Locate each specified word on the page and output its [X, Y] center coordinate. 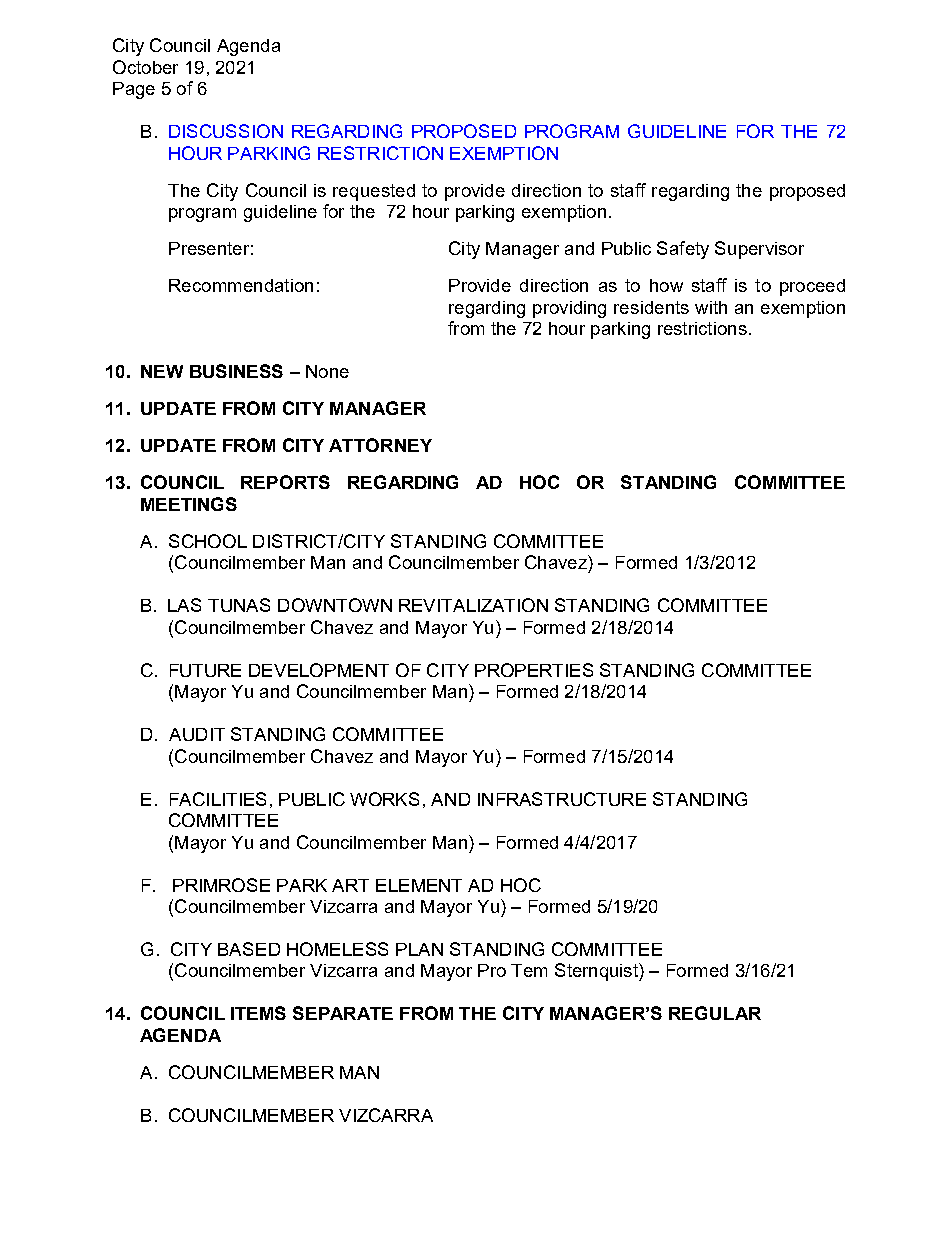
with [711, 307]
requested [374, 192]
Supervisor [759, 250]
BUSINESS [236, 371]
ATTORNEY [380, 445]
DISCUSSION [226, 131]
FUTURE [205, 670]
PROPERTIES [534, 670]
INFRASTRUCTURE [562, 799]
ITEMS [258, 1013]
